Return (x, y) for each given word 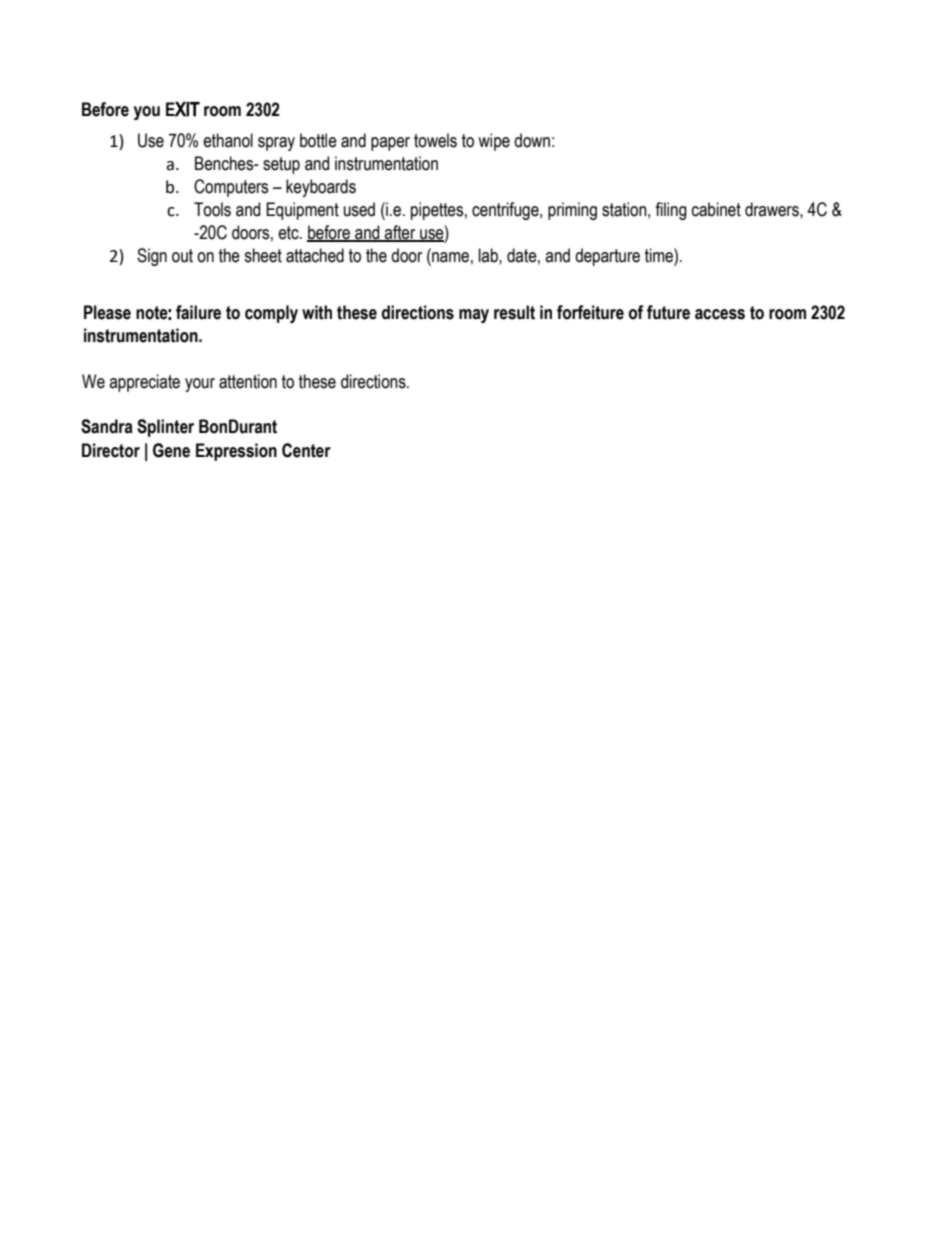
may (474, 316)
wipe (494, 142)
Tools (212, 209)
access (720, 314)
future (668, 312)
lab (489, 255)
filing (671, 211)
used (359, 209)
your (200, 385)
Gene (171, 450)
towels (435, 140)
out (182, 256)
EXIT (183, 109)
